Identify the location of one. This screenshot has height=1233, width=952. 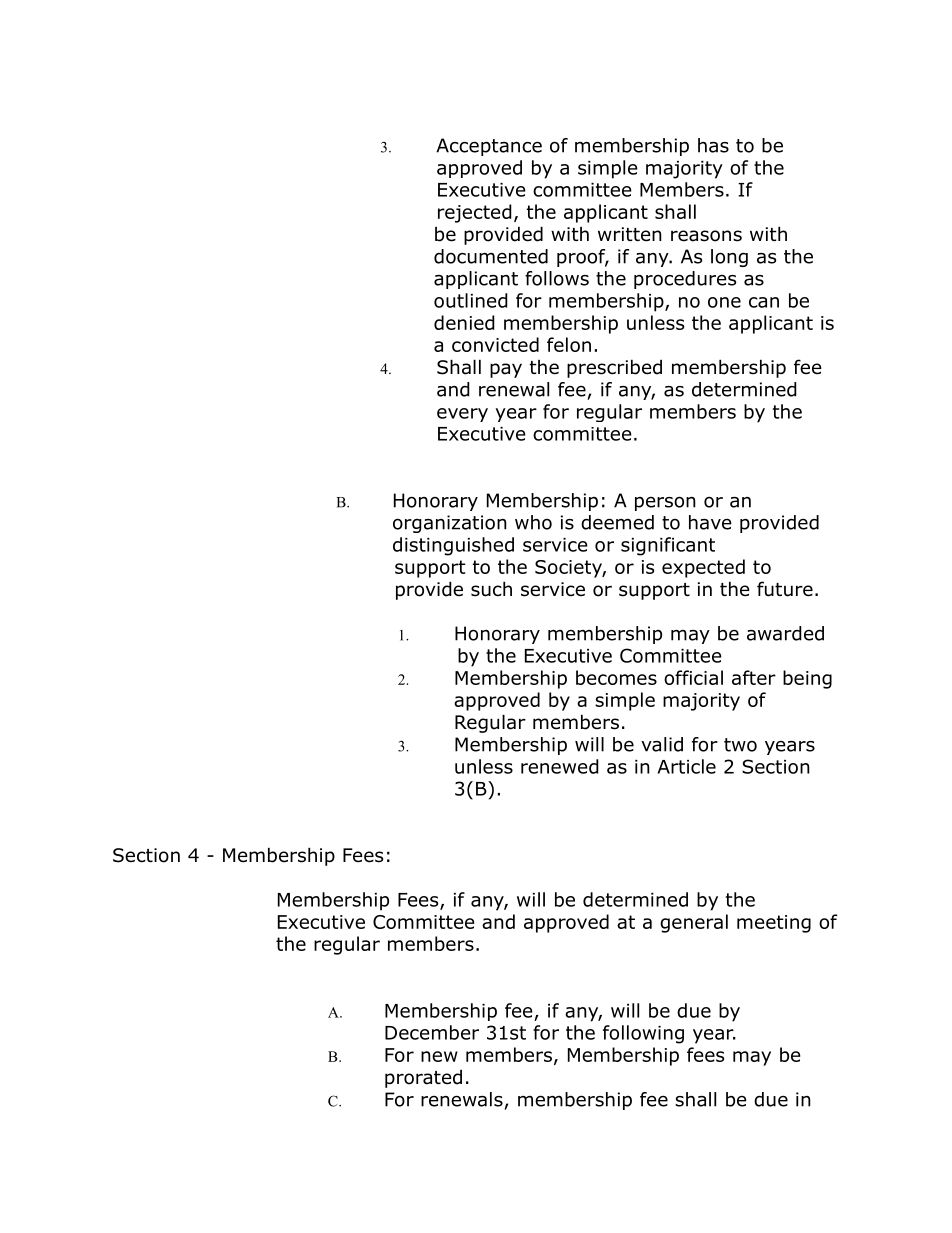
(724, 302).
